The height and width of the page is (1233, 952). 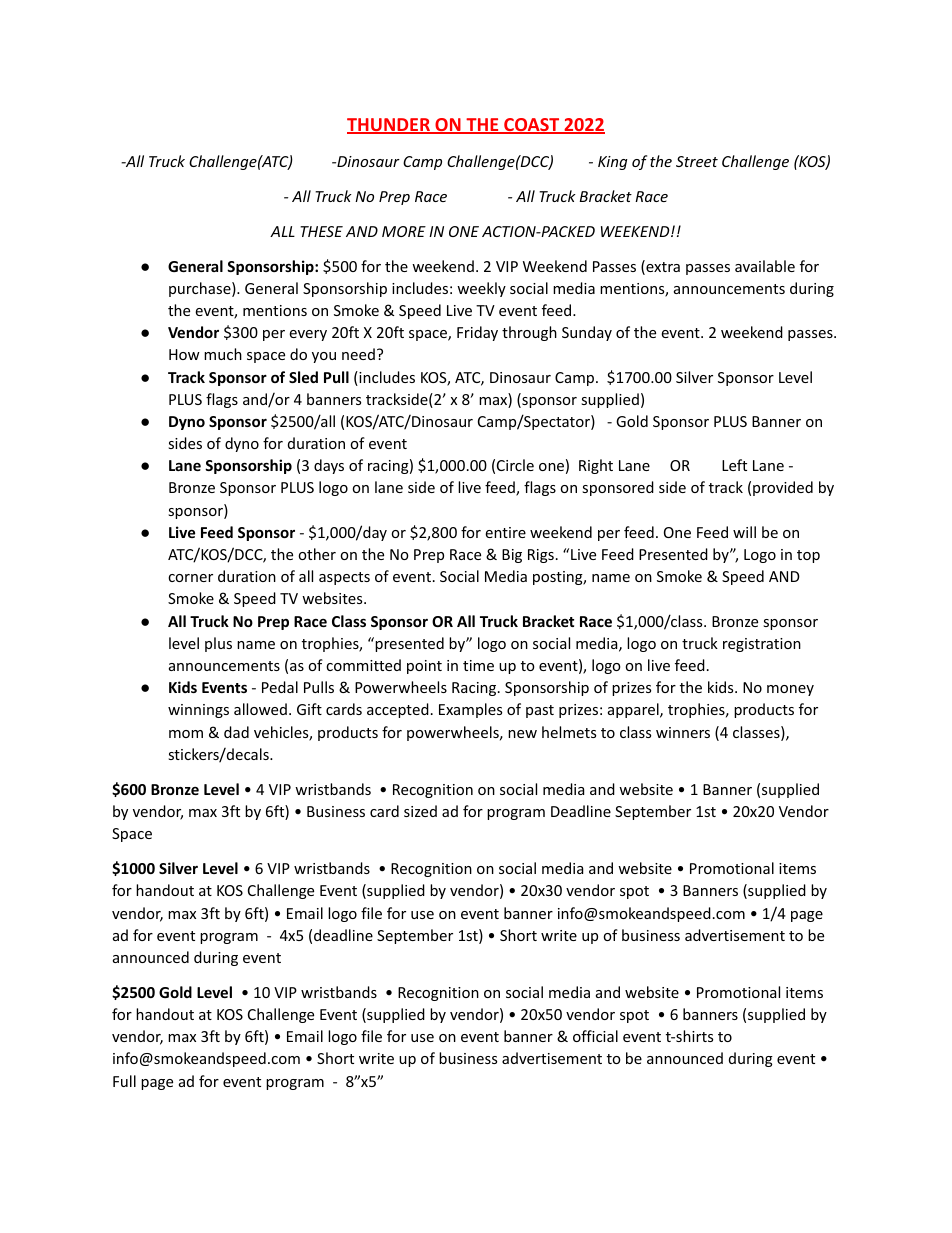 What do you see at coordinates (321, 231) in the page?
I see `THESE` at bounding box center [321, 231].
